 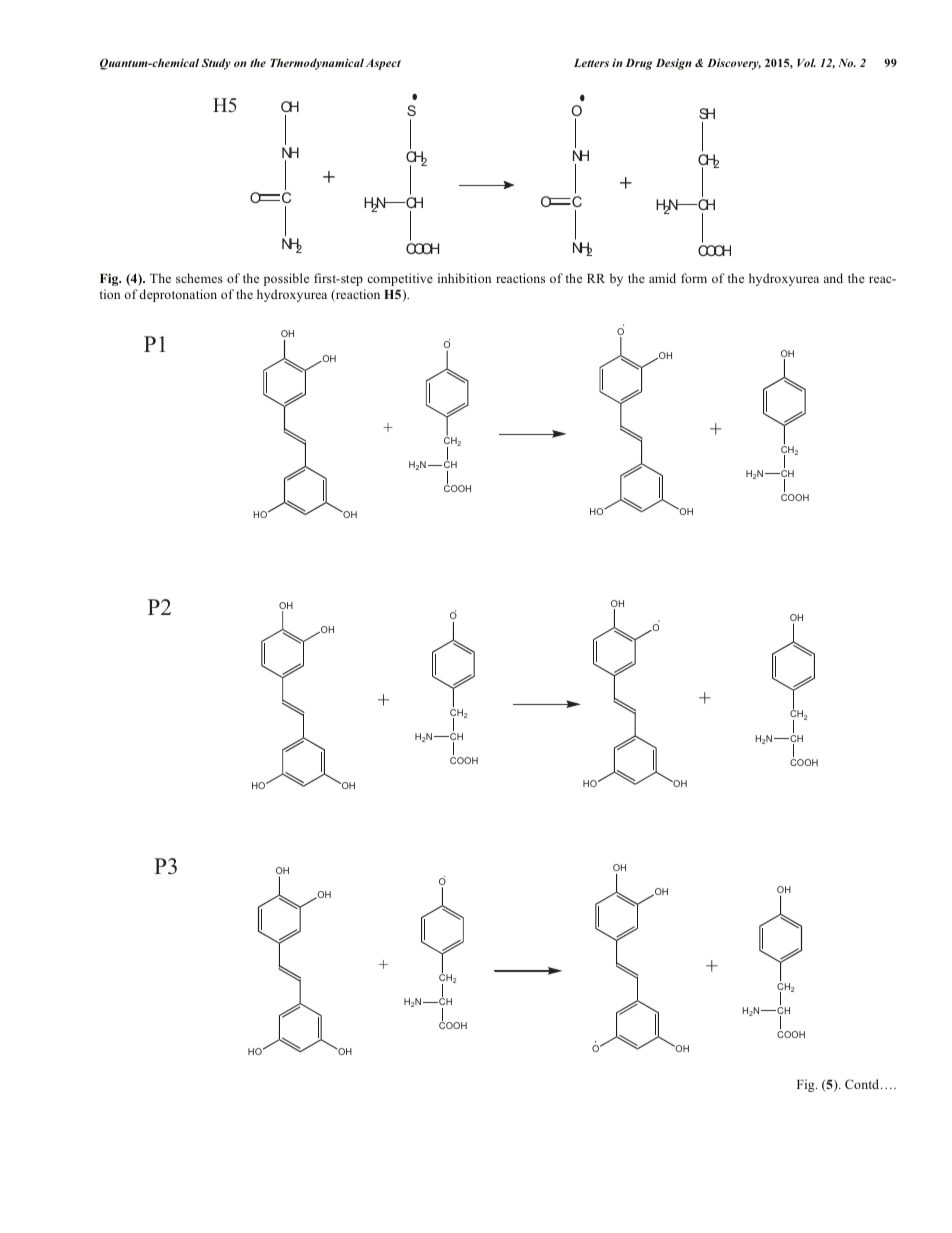 I want to click on Contd, so click(x=863, y=1084).
